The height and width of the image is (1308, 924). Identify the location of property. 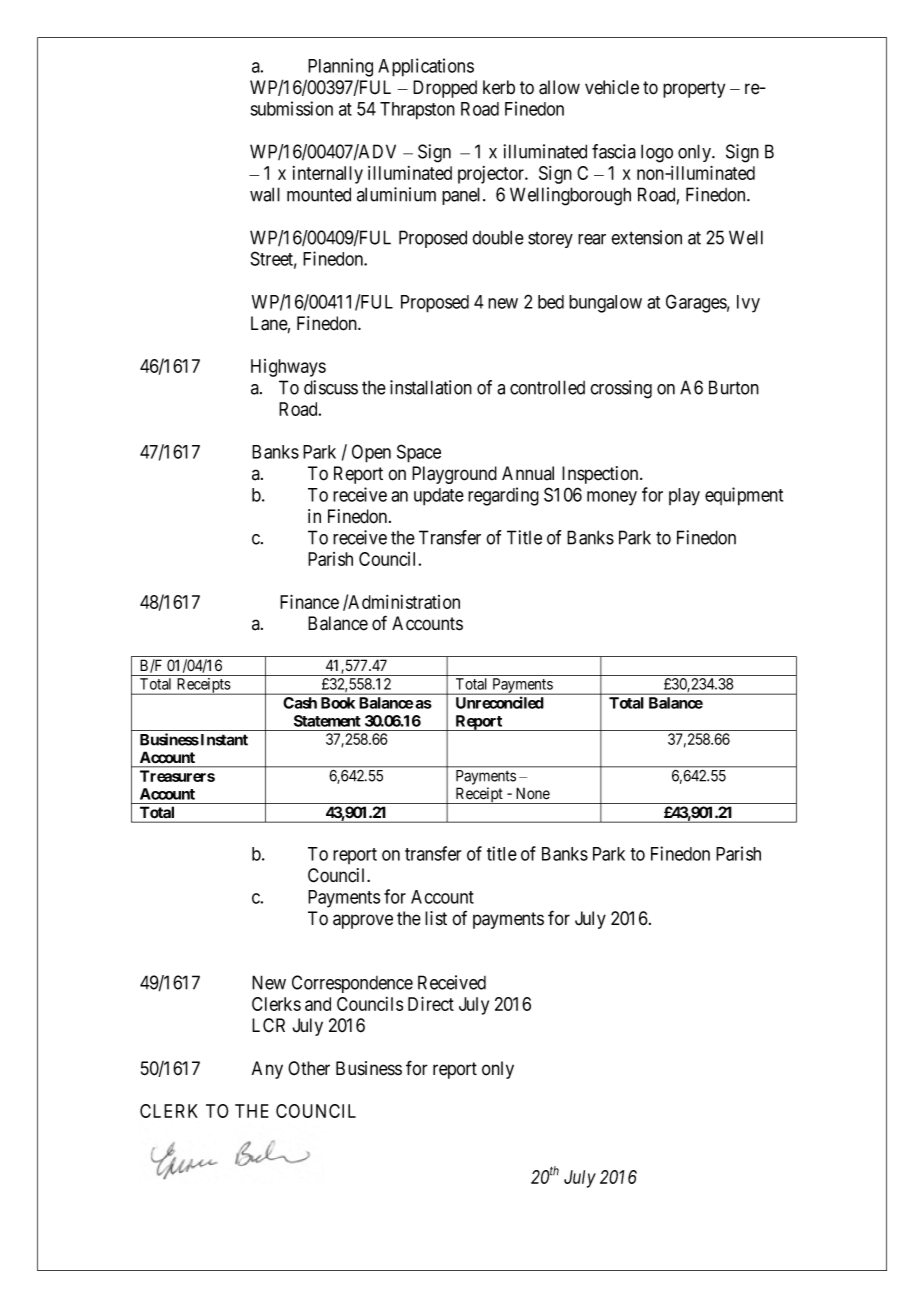
(694, 89).
